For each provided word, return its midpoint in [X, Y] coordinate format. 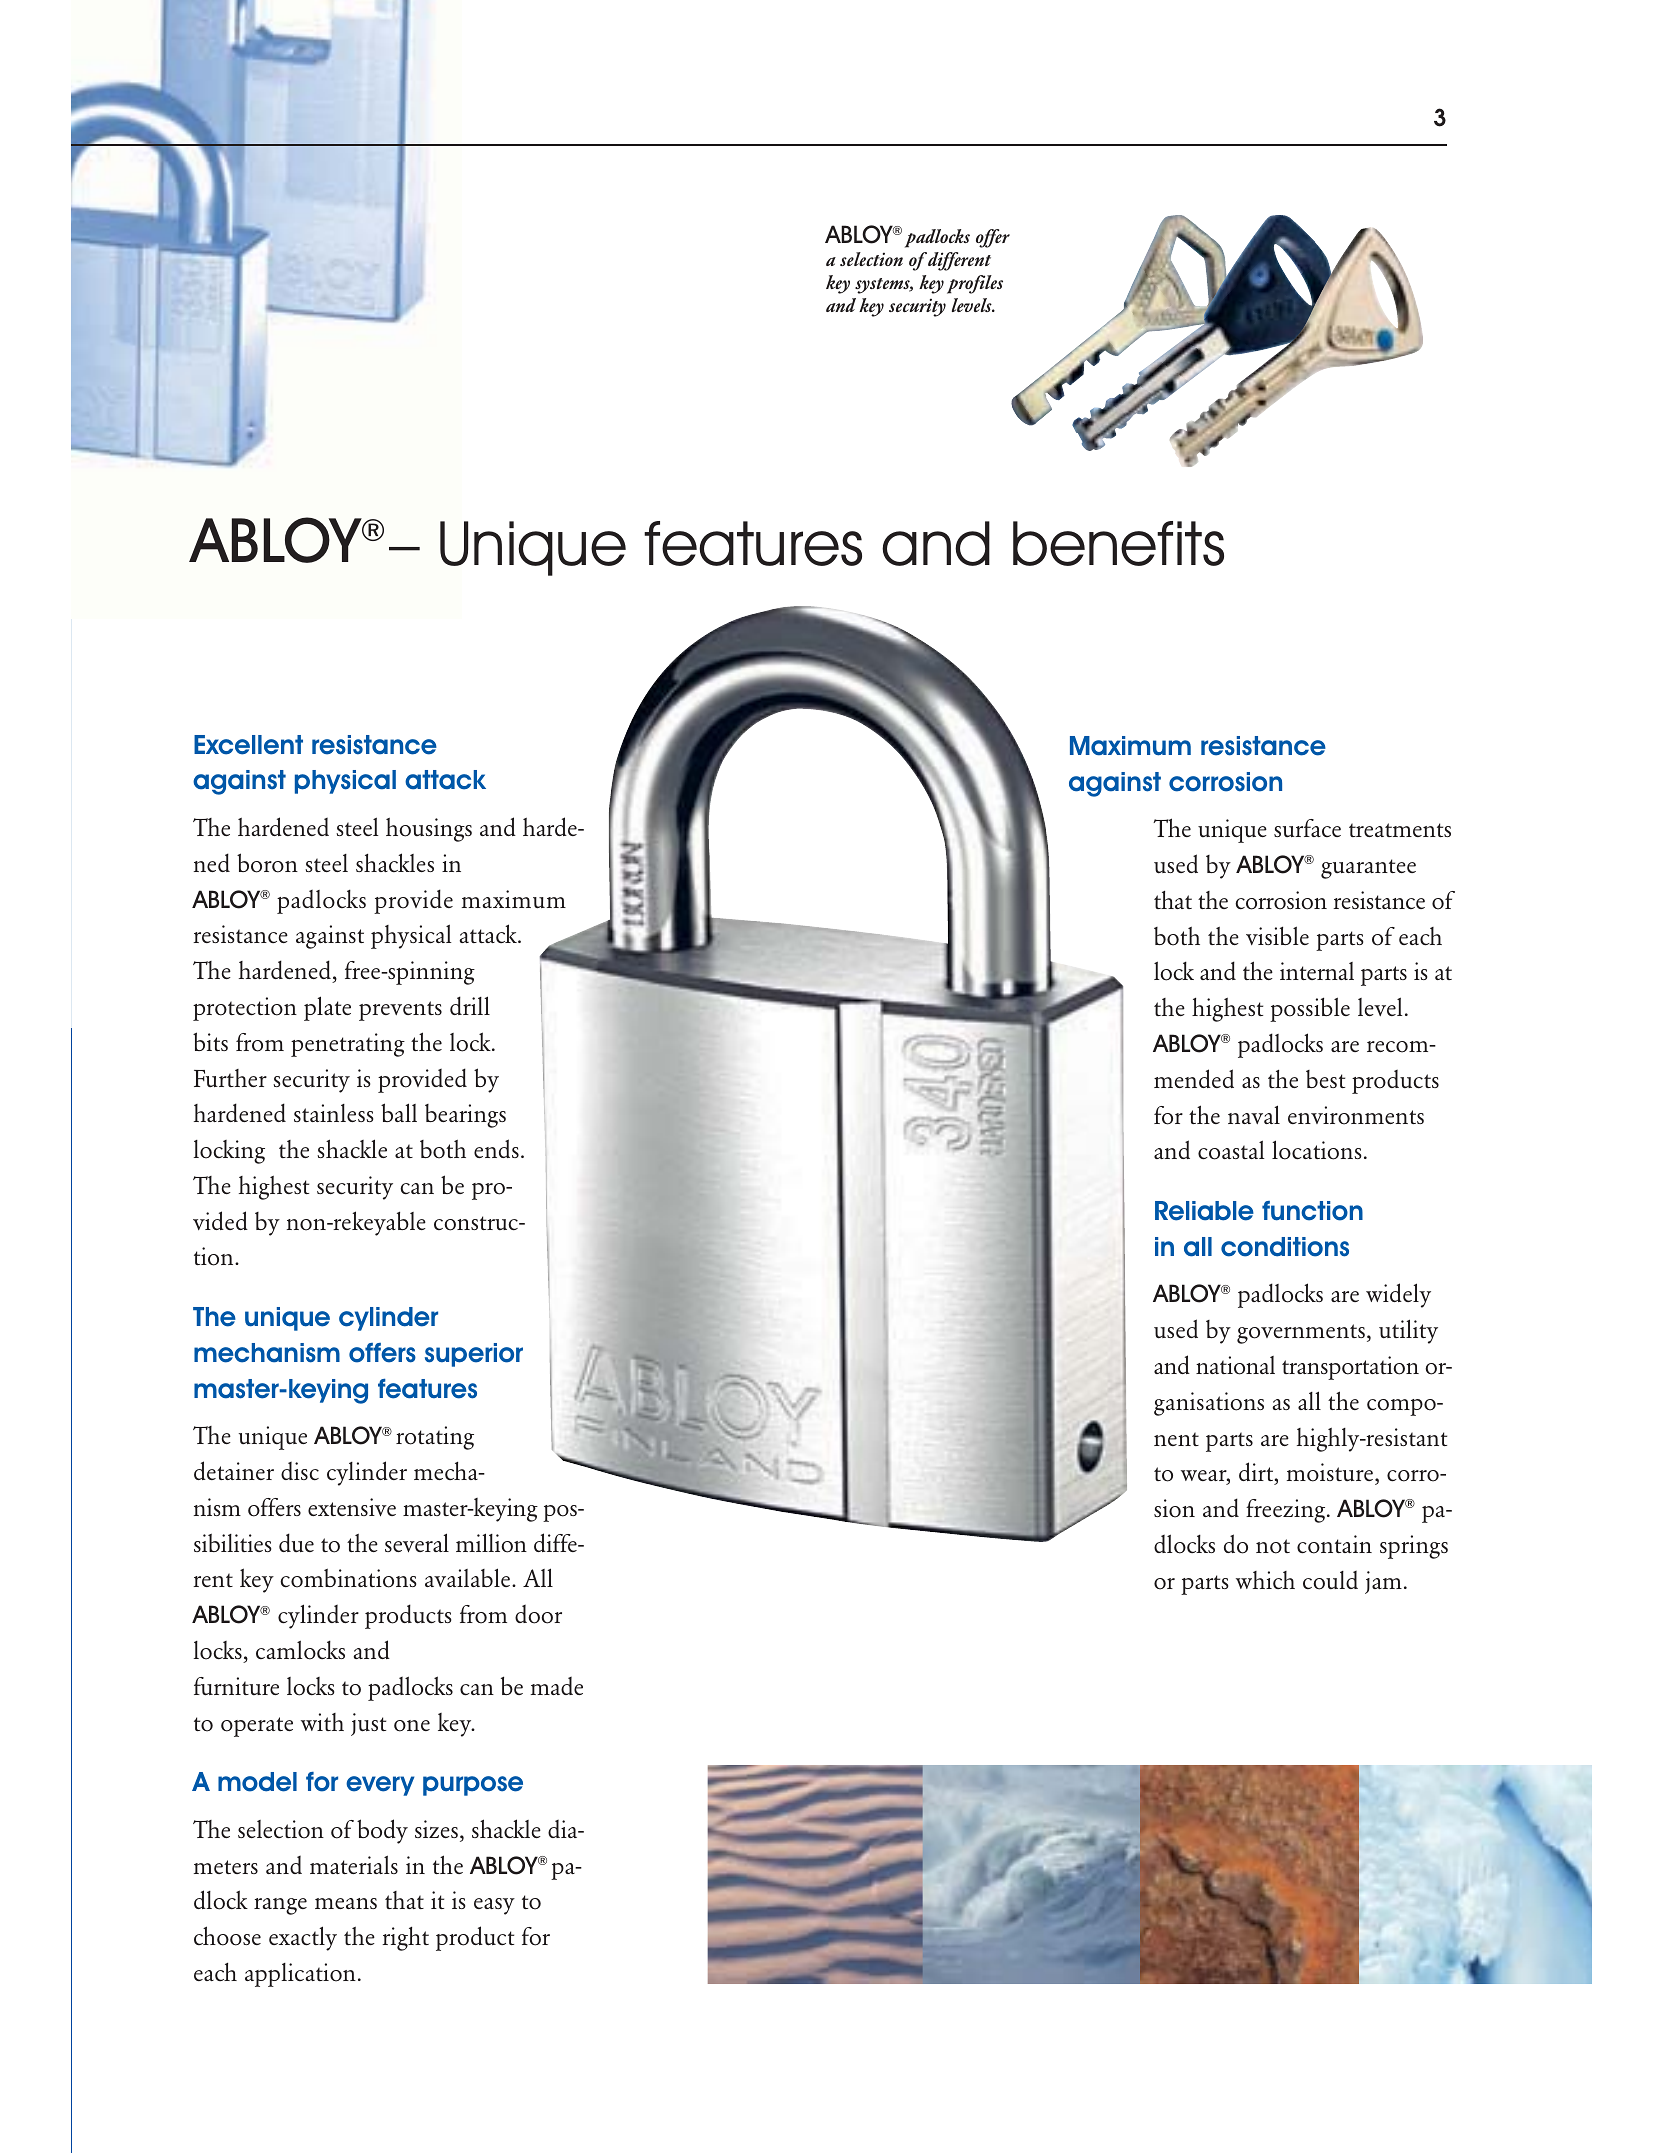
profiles [975, 284]
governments [1301, 1334]
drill [470, 1005]
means [346, 1903]
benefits [1118, 543]
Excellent [248, 745]
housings [429, 830]
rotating [435, 1438]
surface [1307, 828]
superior [474, 1355]
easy [494, 1906]
